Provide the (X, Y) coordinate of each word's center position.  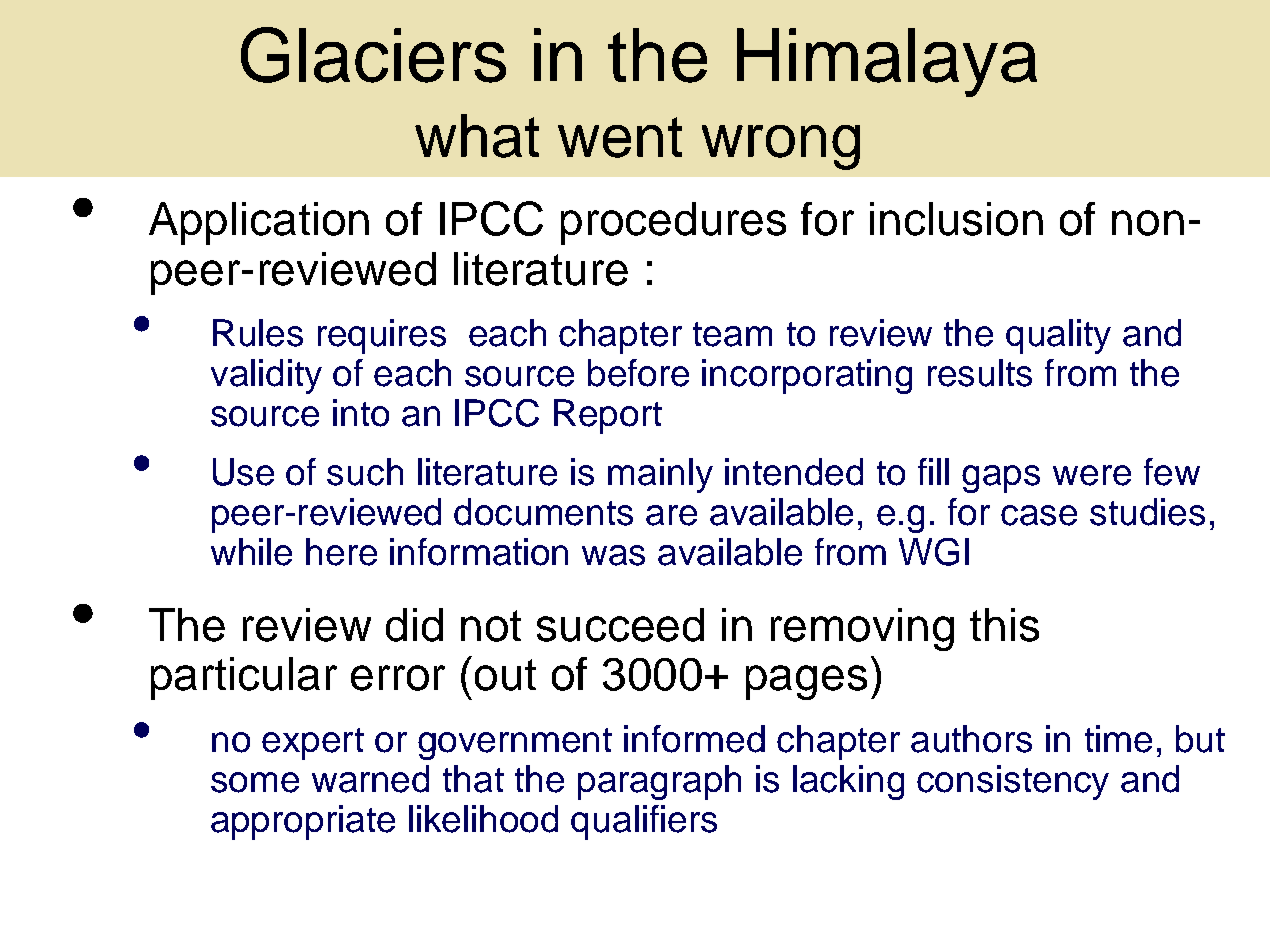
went (620, 137)
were (1092, 475)
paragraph (659, 782)
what (477, 136)
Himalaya (887, 62)
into (361, 413)
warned (370, 779)
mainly (660, 475)
